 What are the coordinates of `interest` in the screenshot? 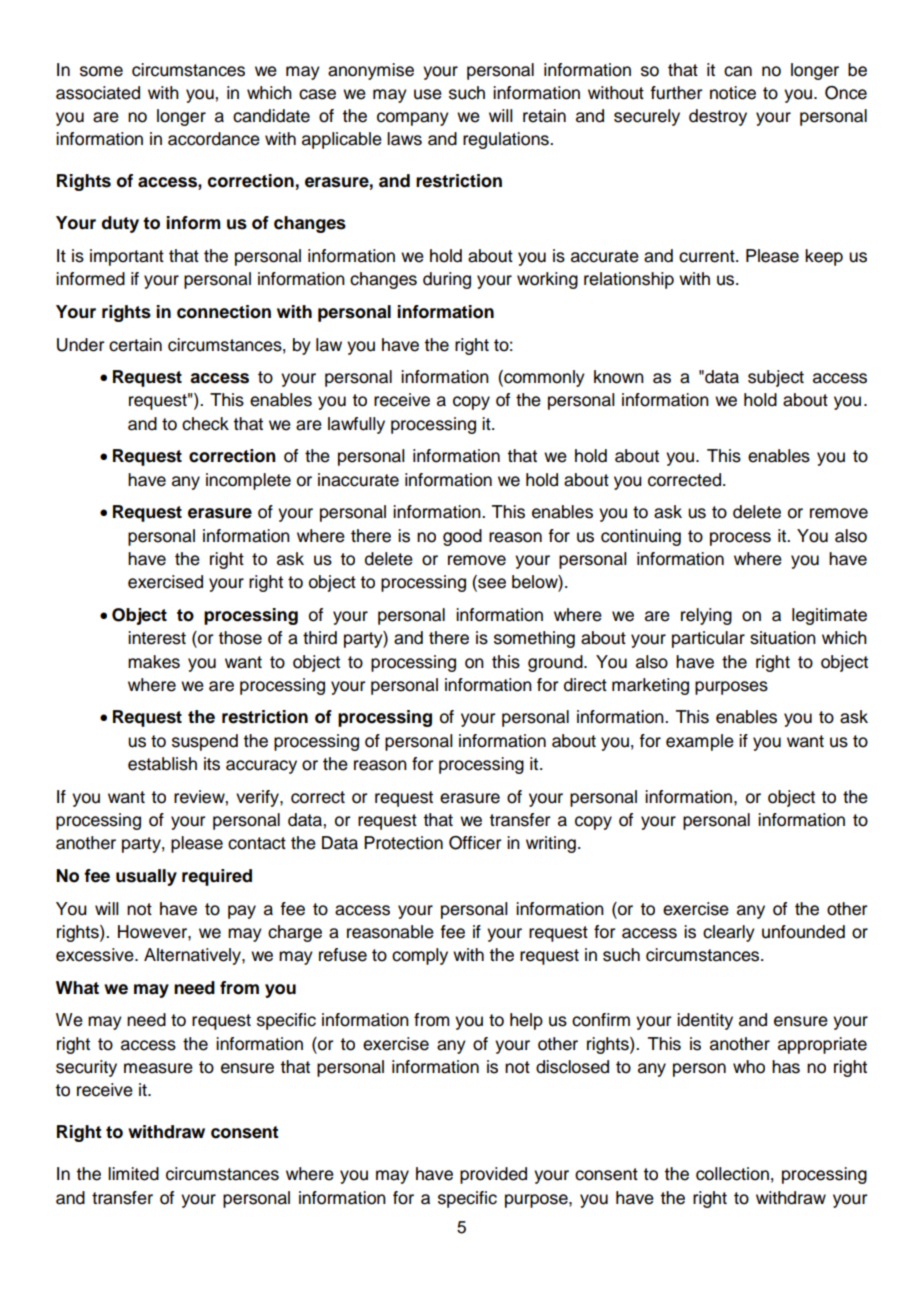 It's located at (157, 638).
